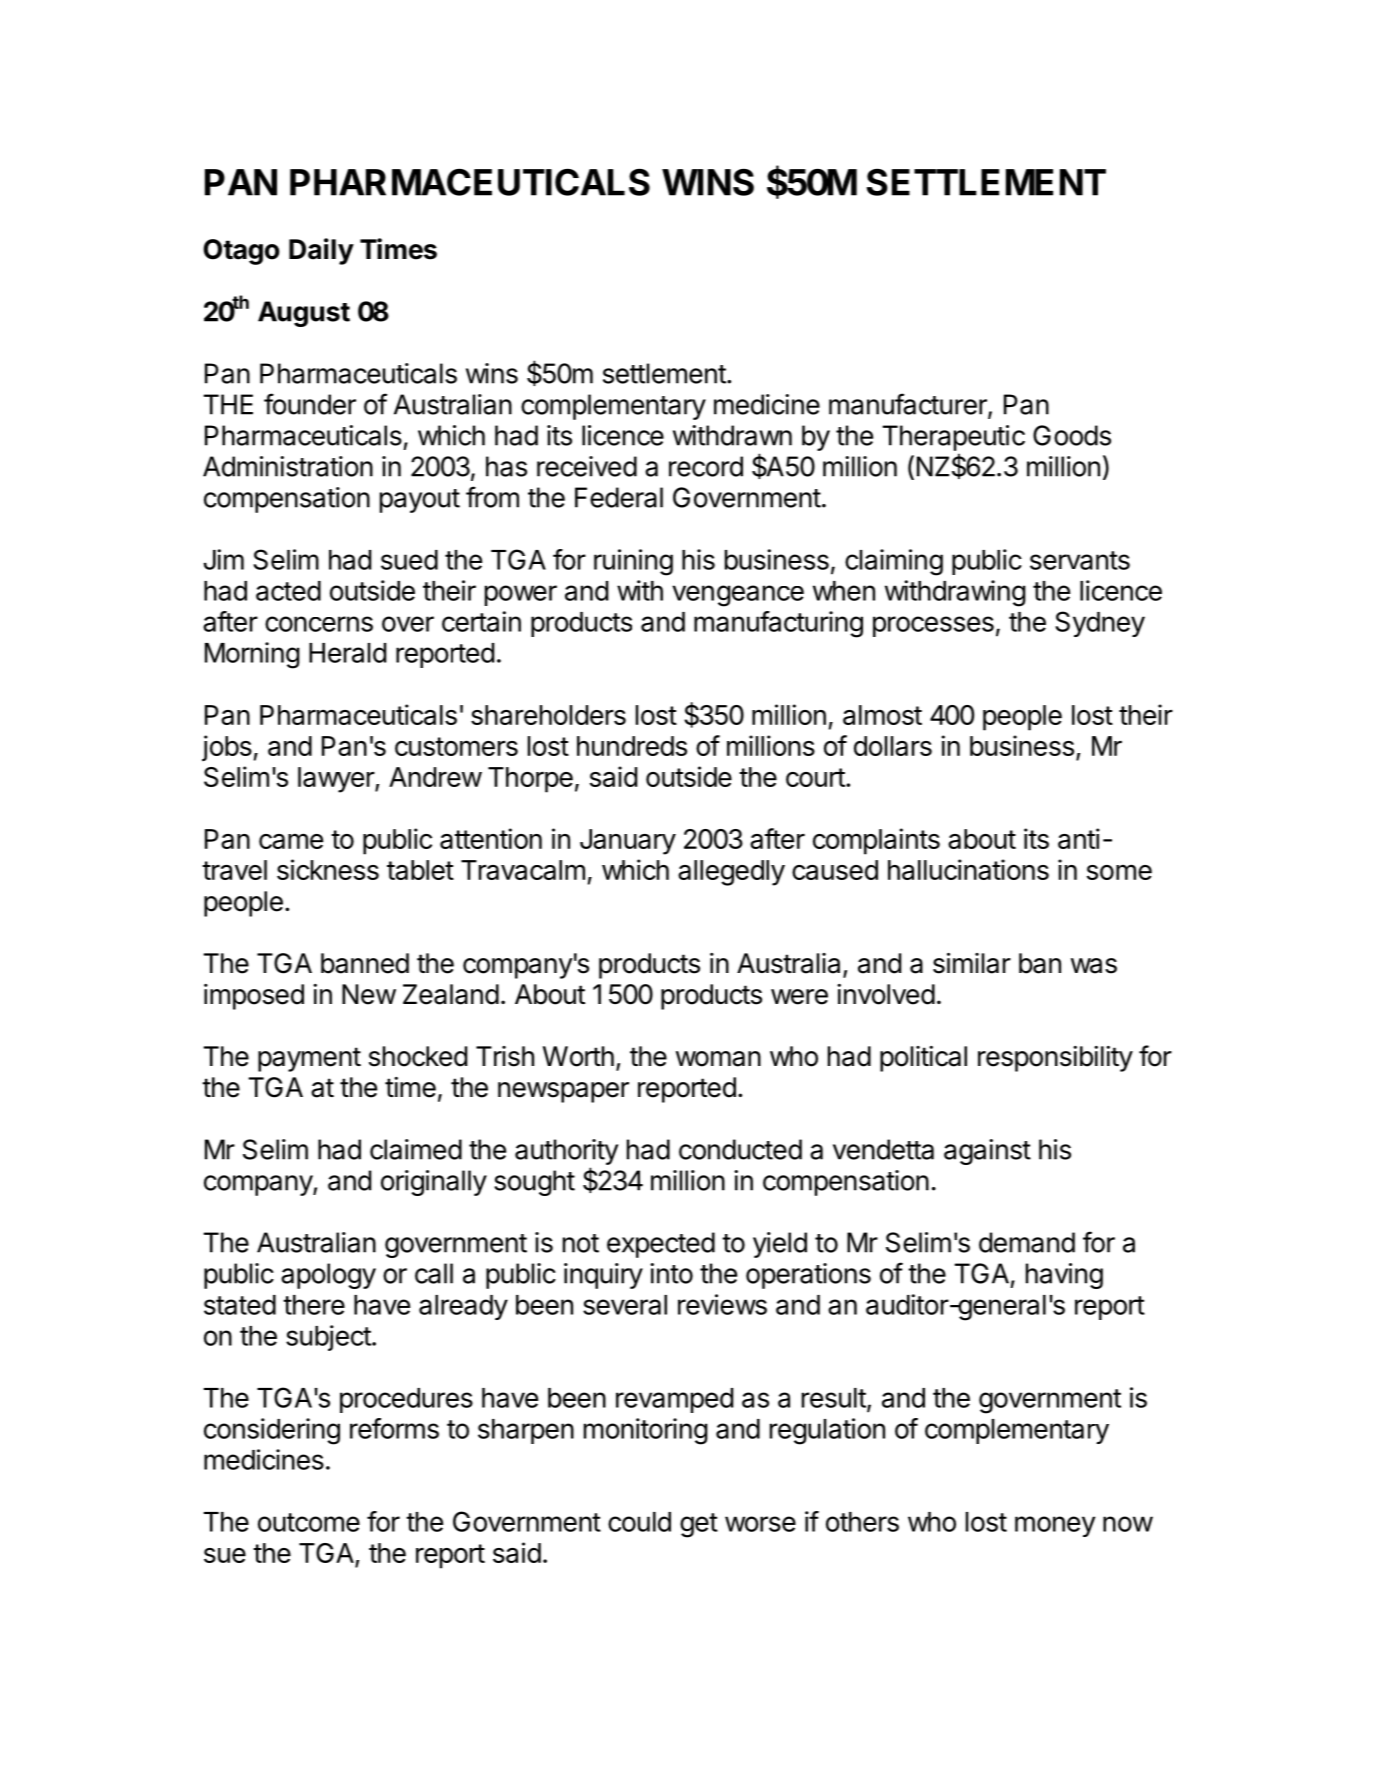 The image size is (1376, 1781). Describe the element at coordinates (972, 963) in the screenshot. I see `similar` at that location.
